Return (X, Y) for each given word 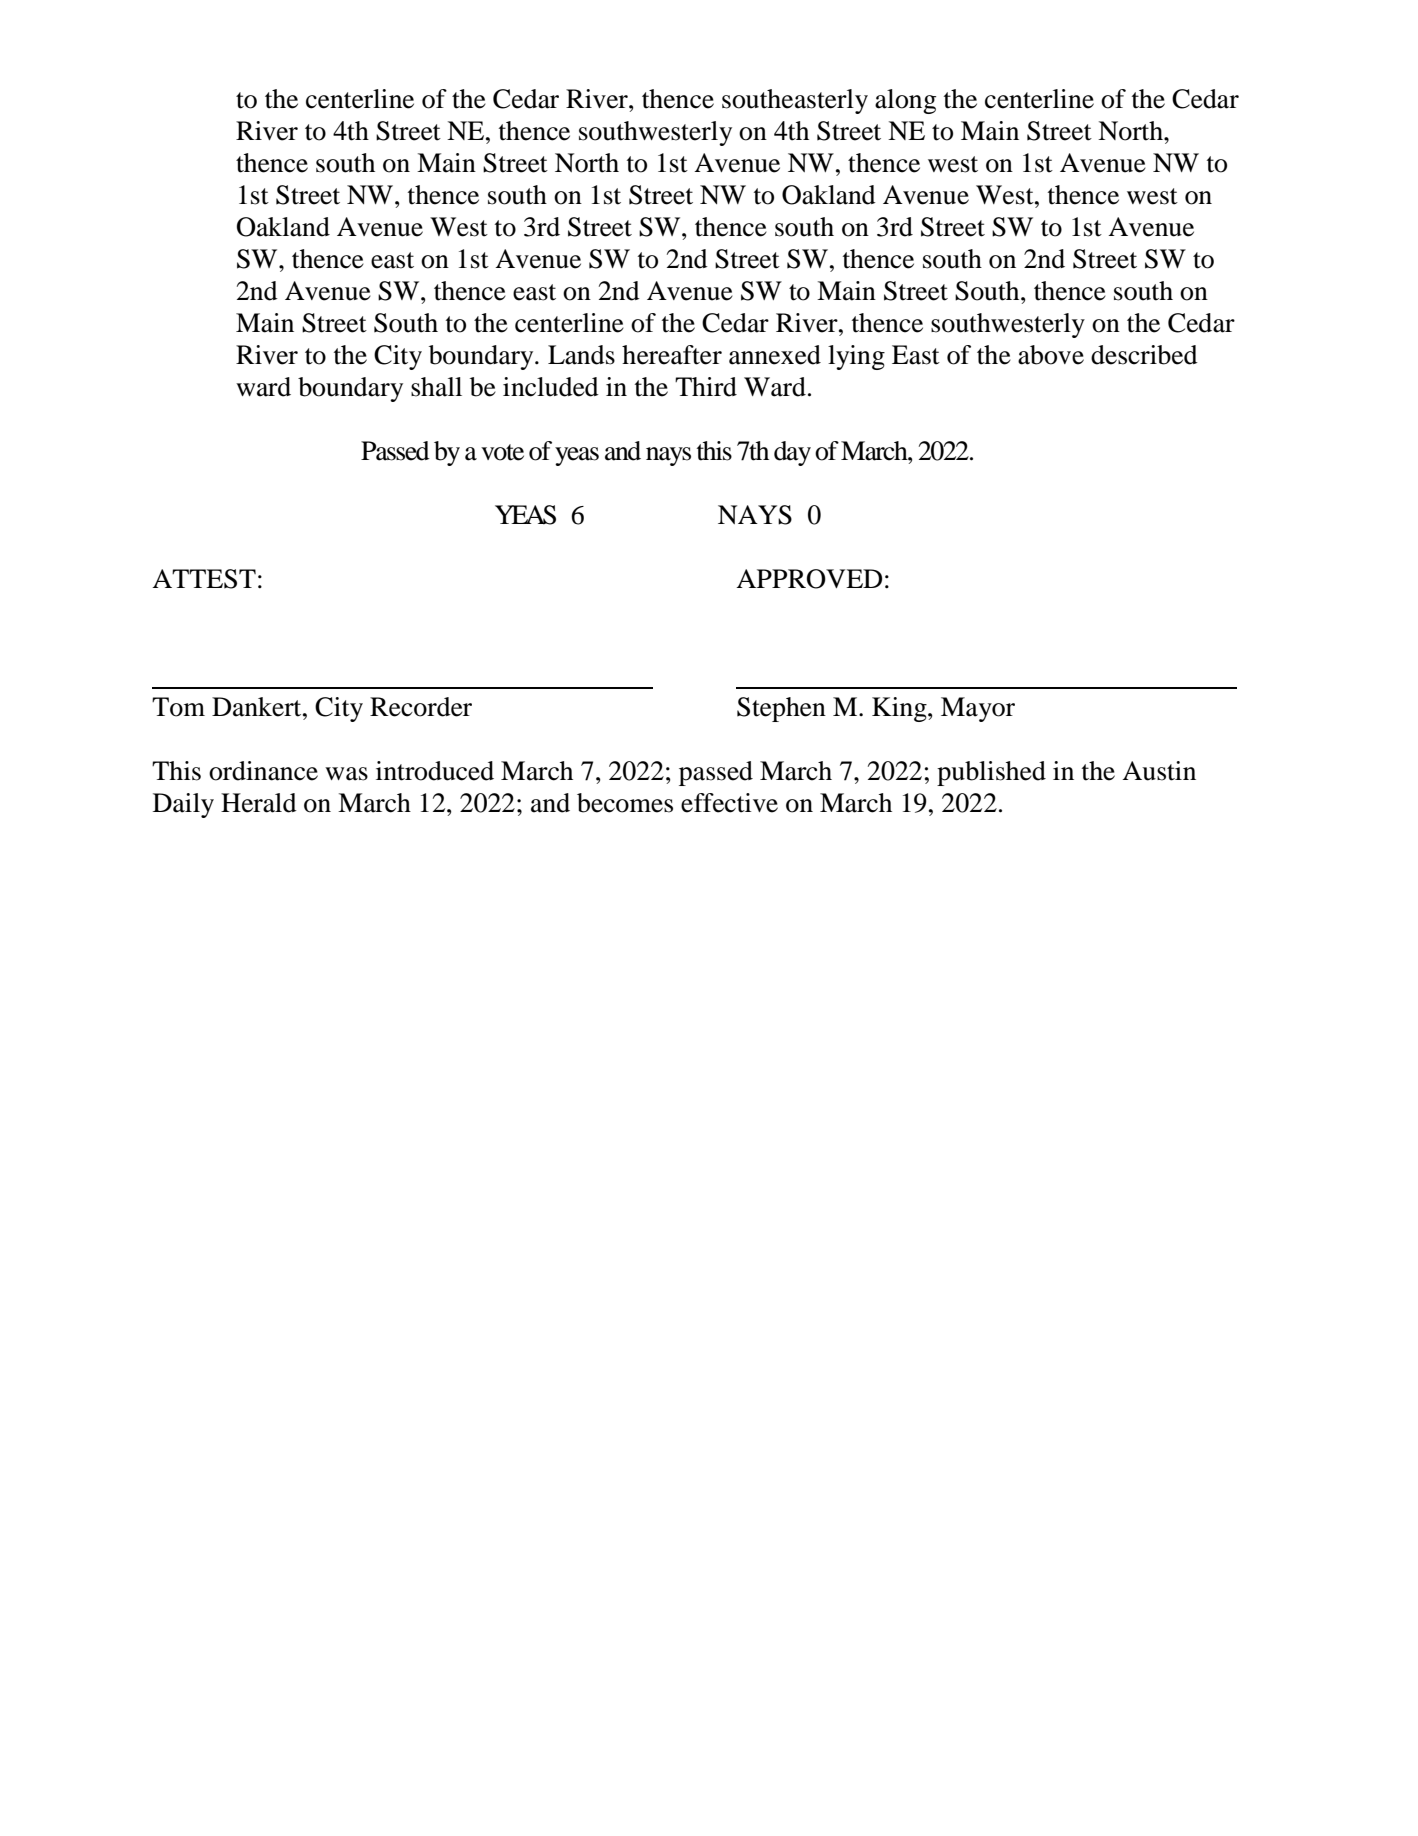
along (905, 101)
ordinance (263, 771)
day (792, 453)
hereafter (672, 355)
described (1144, 355)
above (1051, 355)
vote (502, 452)
